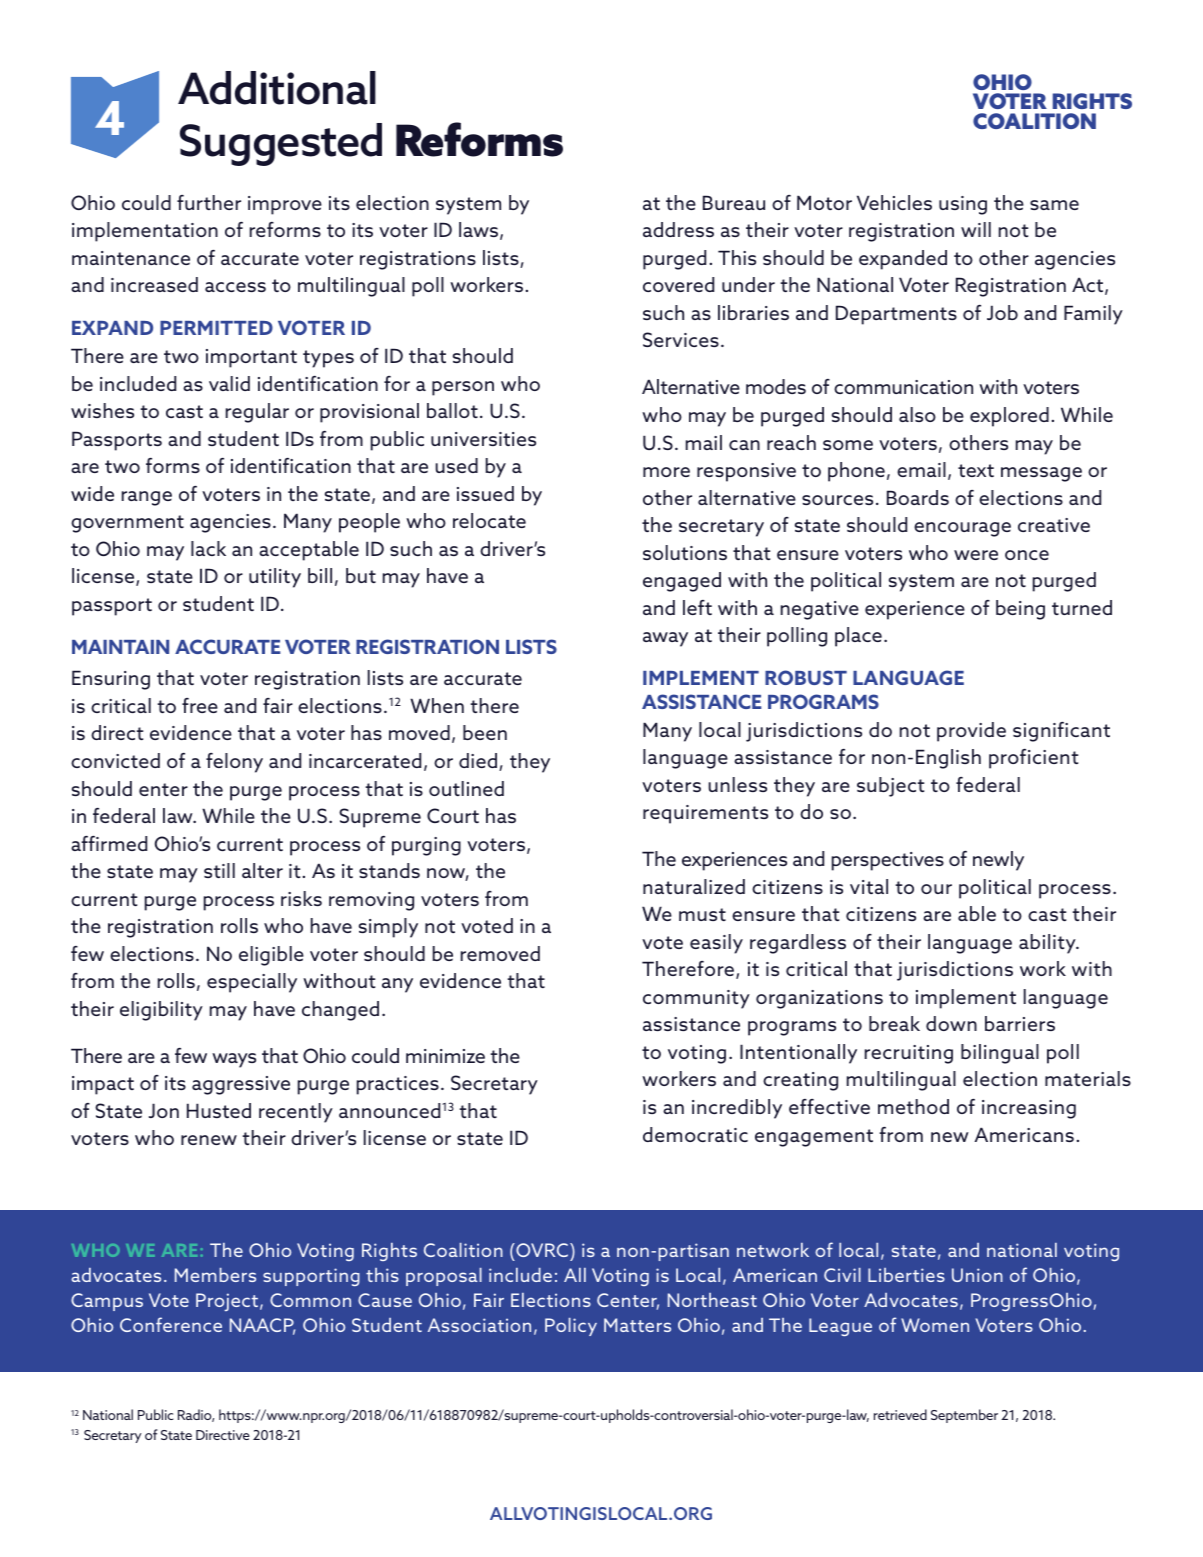 The image size is (1203, 1557). I want to click on text, so click(976, 470).
